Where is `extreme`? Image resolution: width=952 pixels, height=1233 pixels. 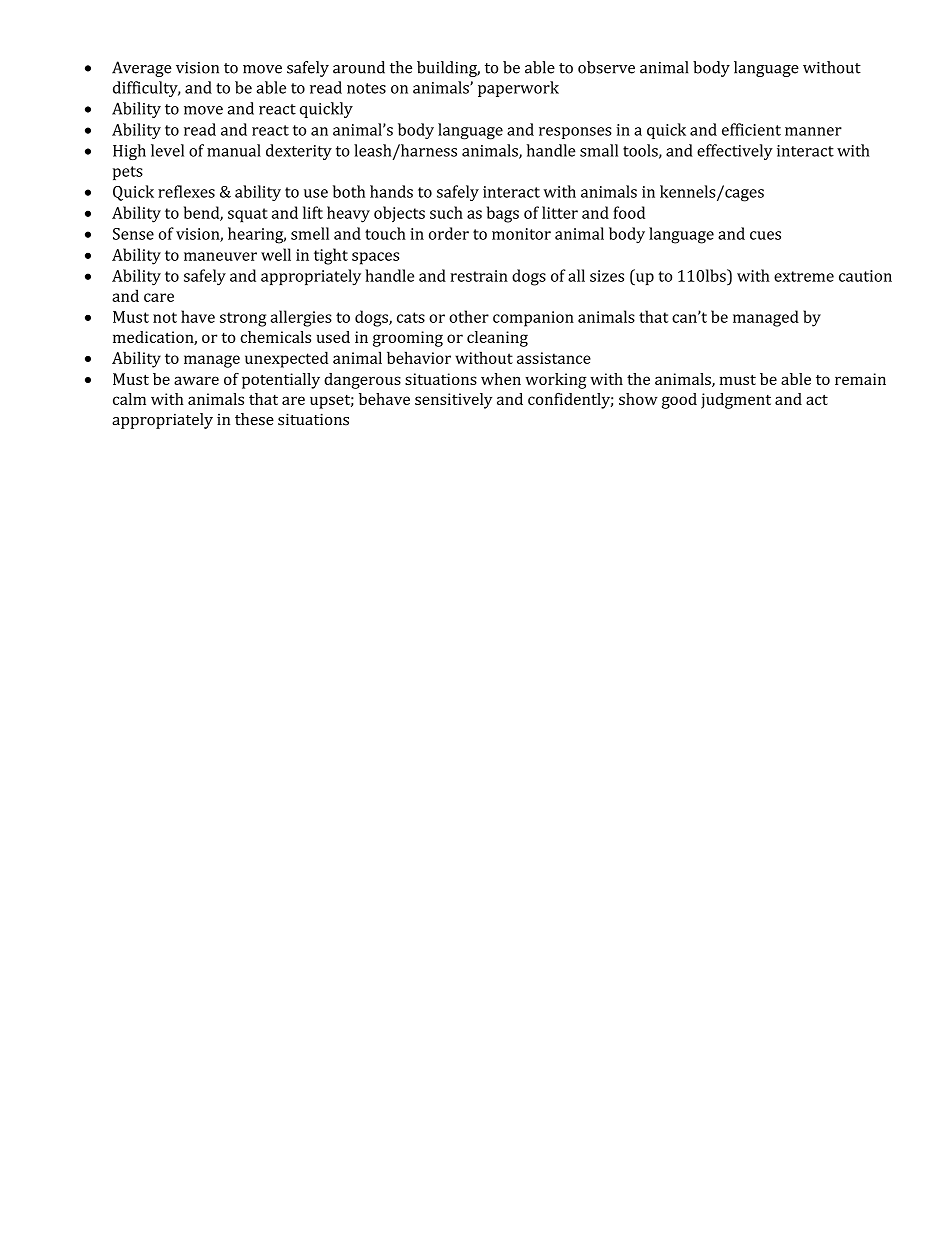 extreme is located at coordinates (804, 276).
